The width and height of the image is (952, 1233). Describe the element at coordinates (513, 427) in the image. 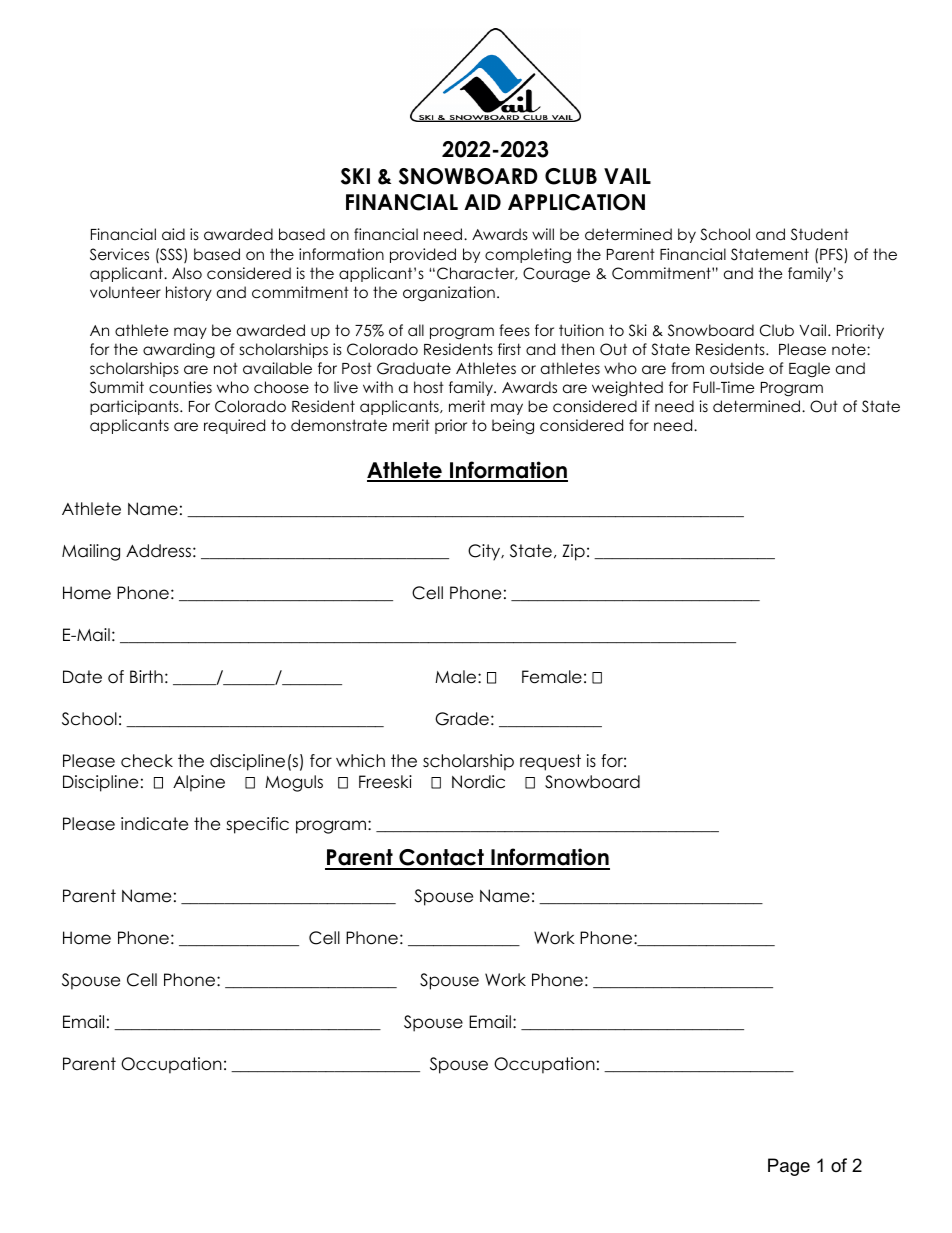

I see `being` at that location.
